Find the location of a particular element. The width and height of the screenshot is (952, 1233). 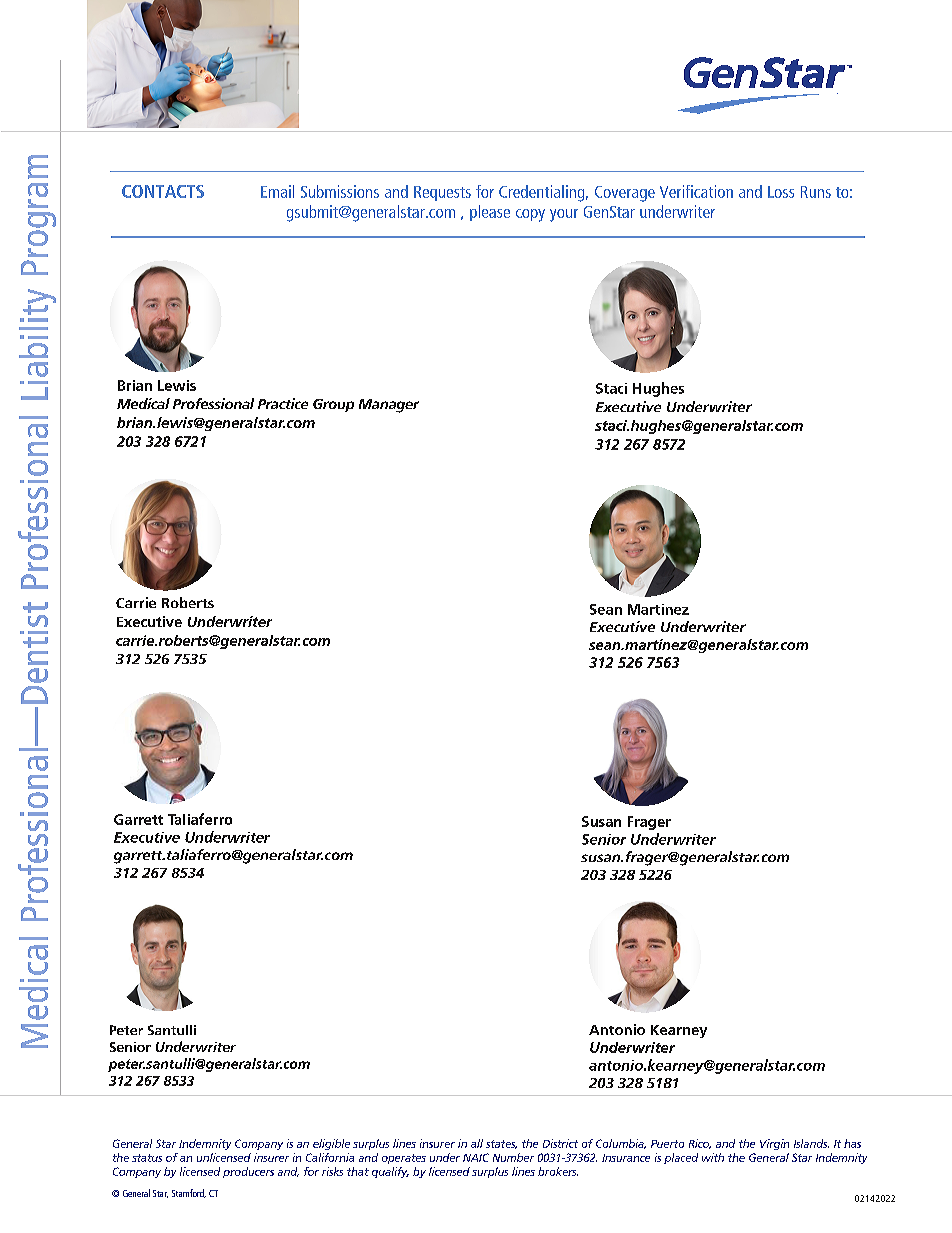

Islands is located at coordinates (811, 1143).
